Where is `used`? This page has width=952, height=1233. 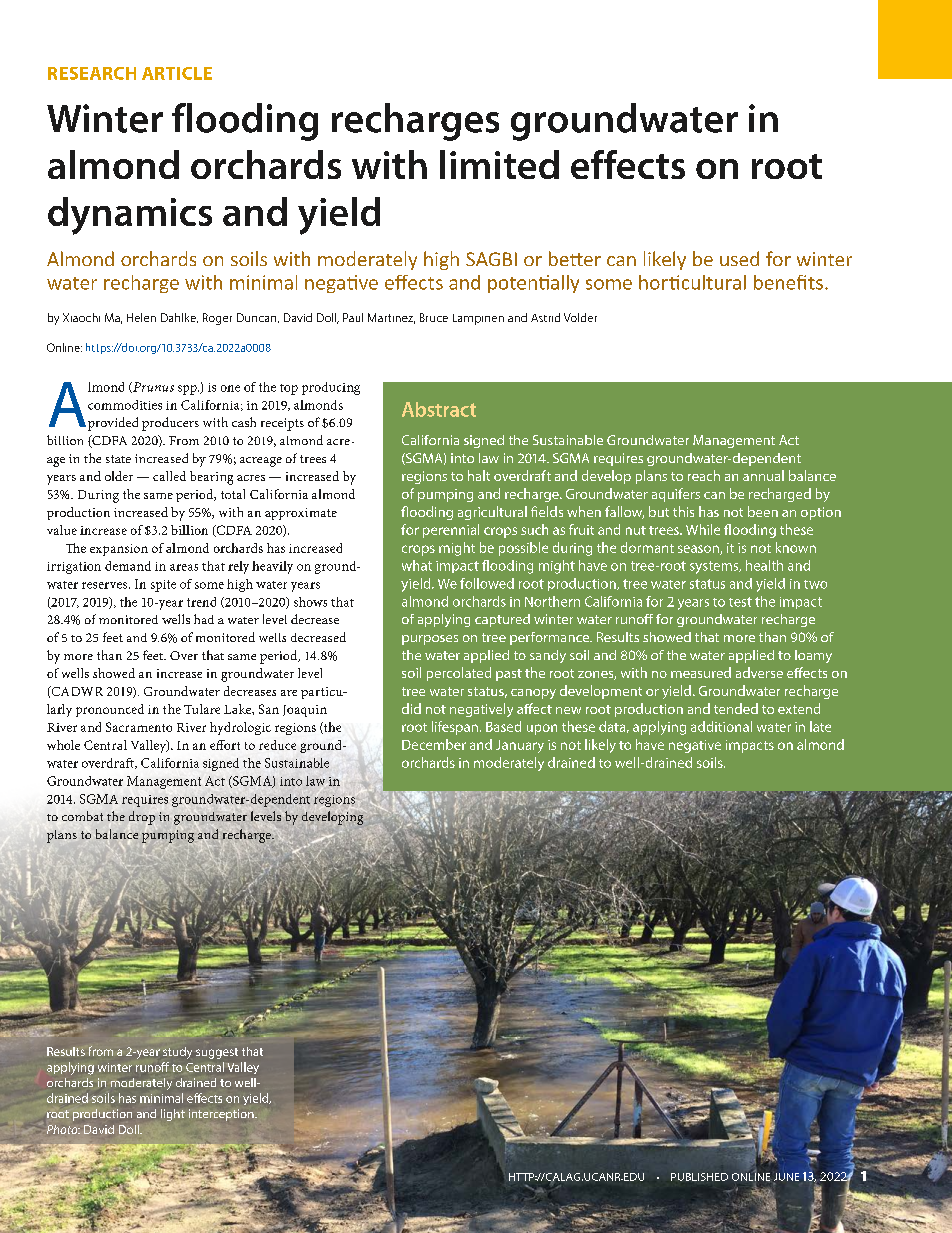 used is located at coordinates (739, 258).
